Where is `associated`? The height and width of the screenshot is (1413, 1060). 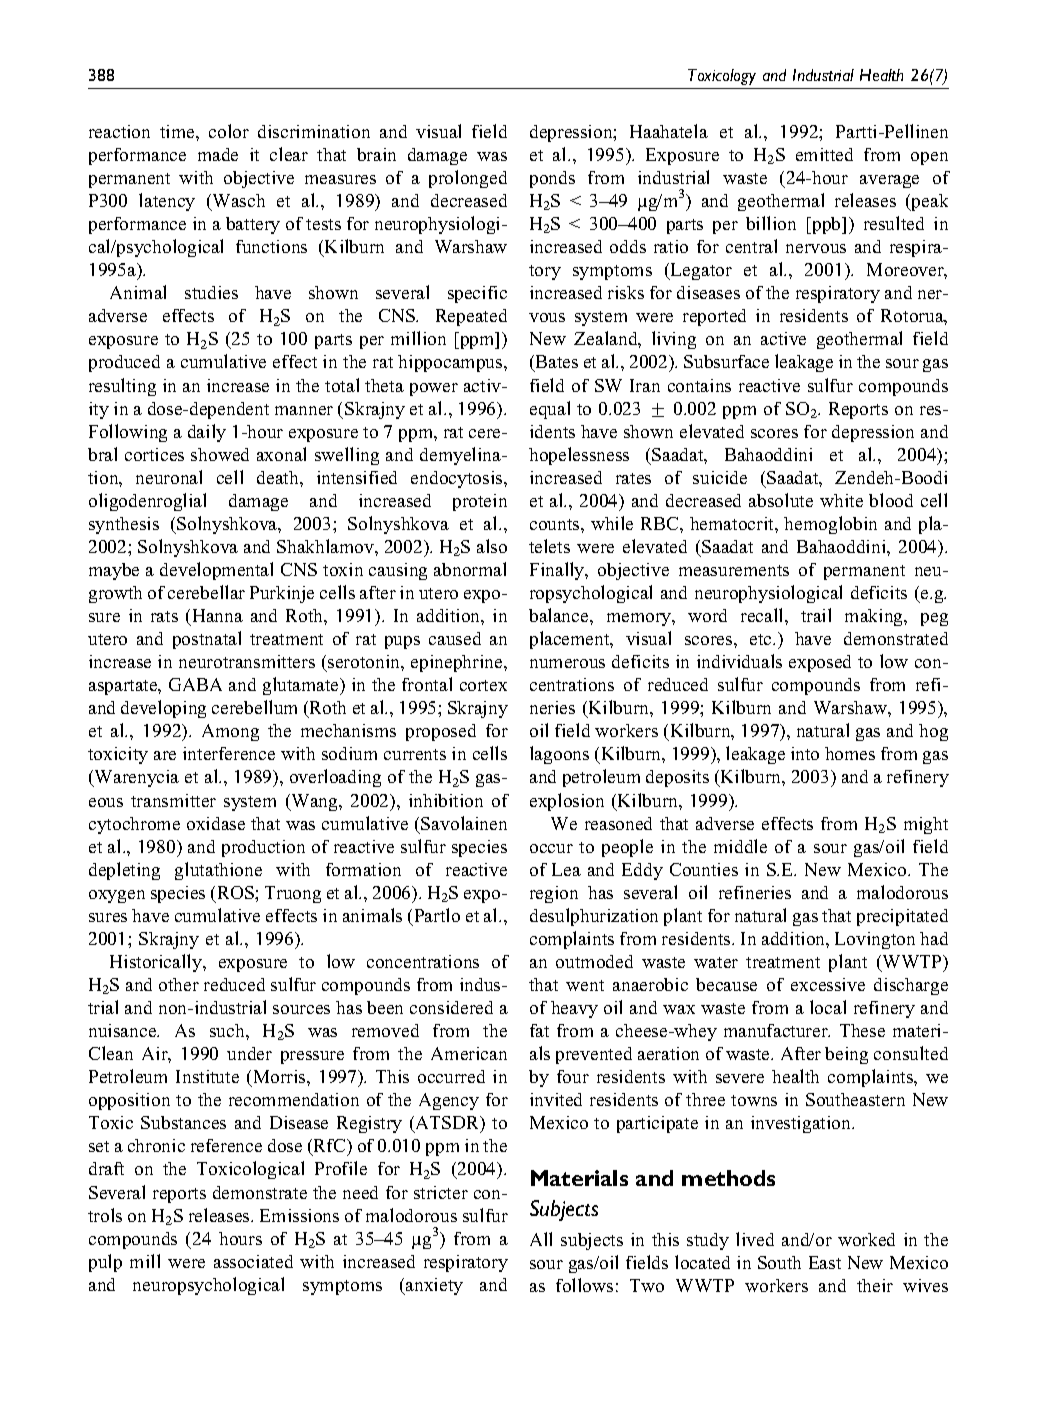
associated is located at coordinates (253, 1261).
